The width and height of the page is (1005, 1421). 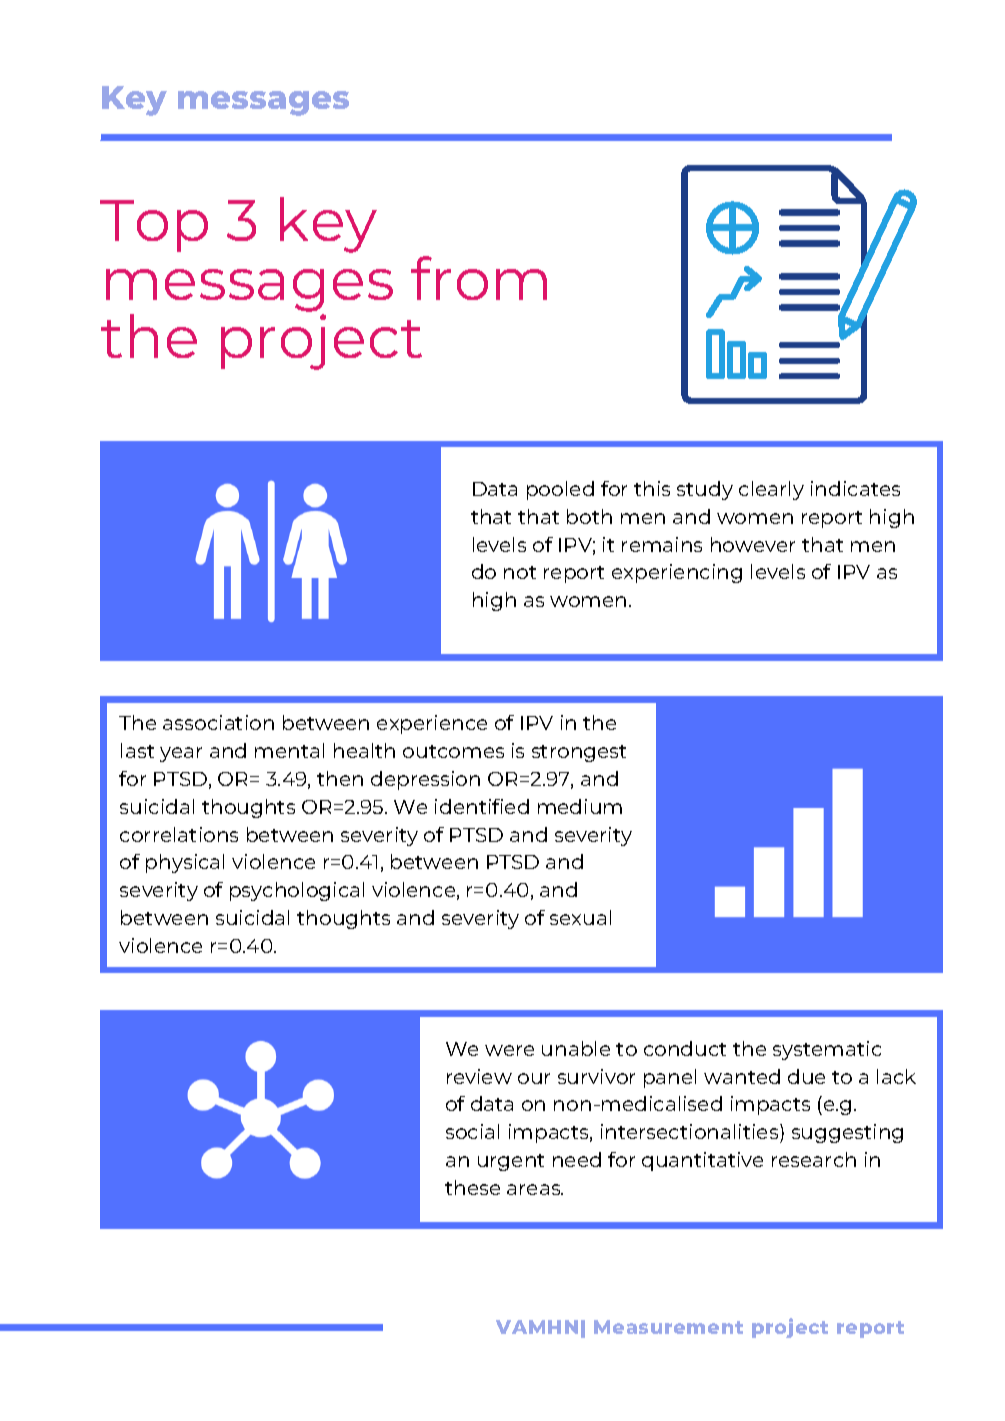 I want to click on not, so click(x=520, y=572).
